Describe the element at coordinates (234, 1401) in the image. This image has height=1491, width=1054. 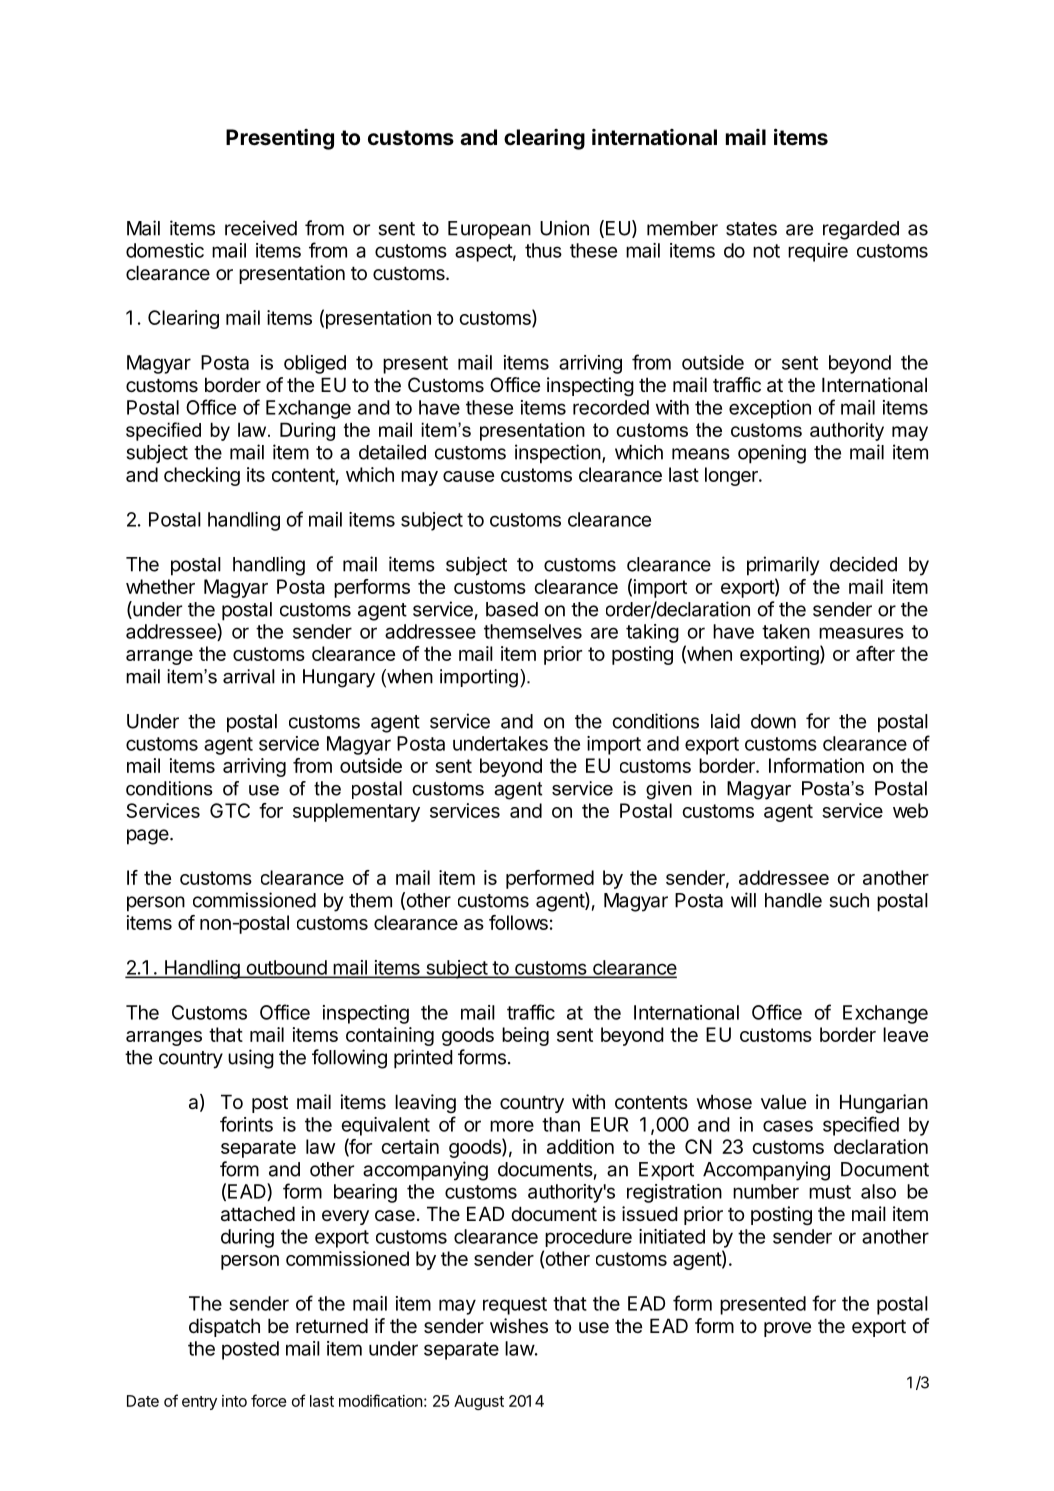
I see `into` at that location.
